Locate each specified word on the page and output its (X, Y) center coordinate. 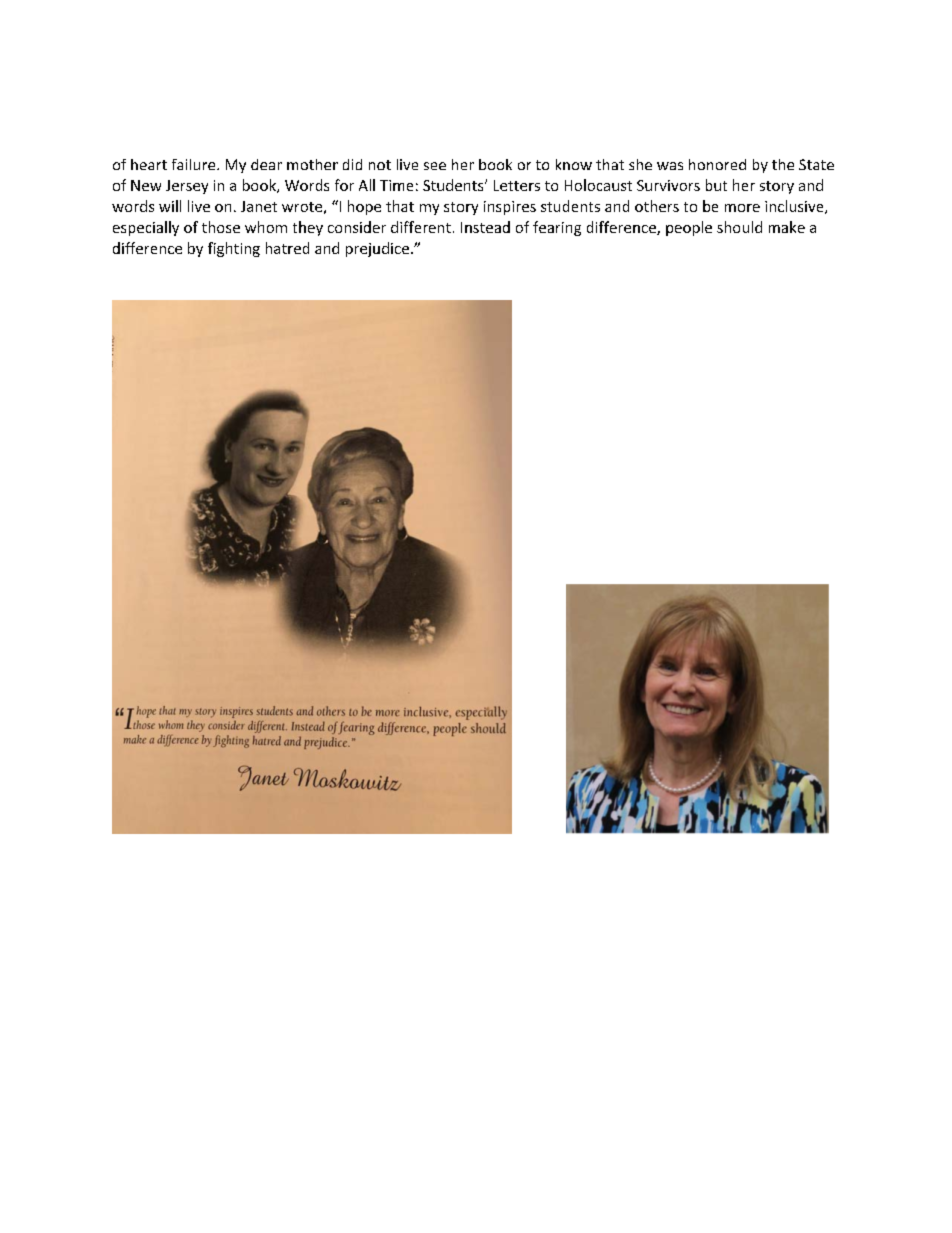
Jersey (187, 187)
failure (195, 164)
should (739, 227)
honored (717, 164)
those (221, 227)
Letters (517, 185)
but (716, 185)
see (435, 166)
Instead (485, 227)
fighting (234, 249)
